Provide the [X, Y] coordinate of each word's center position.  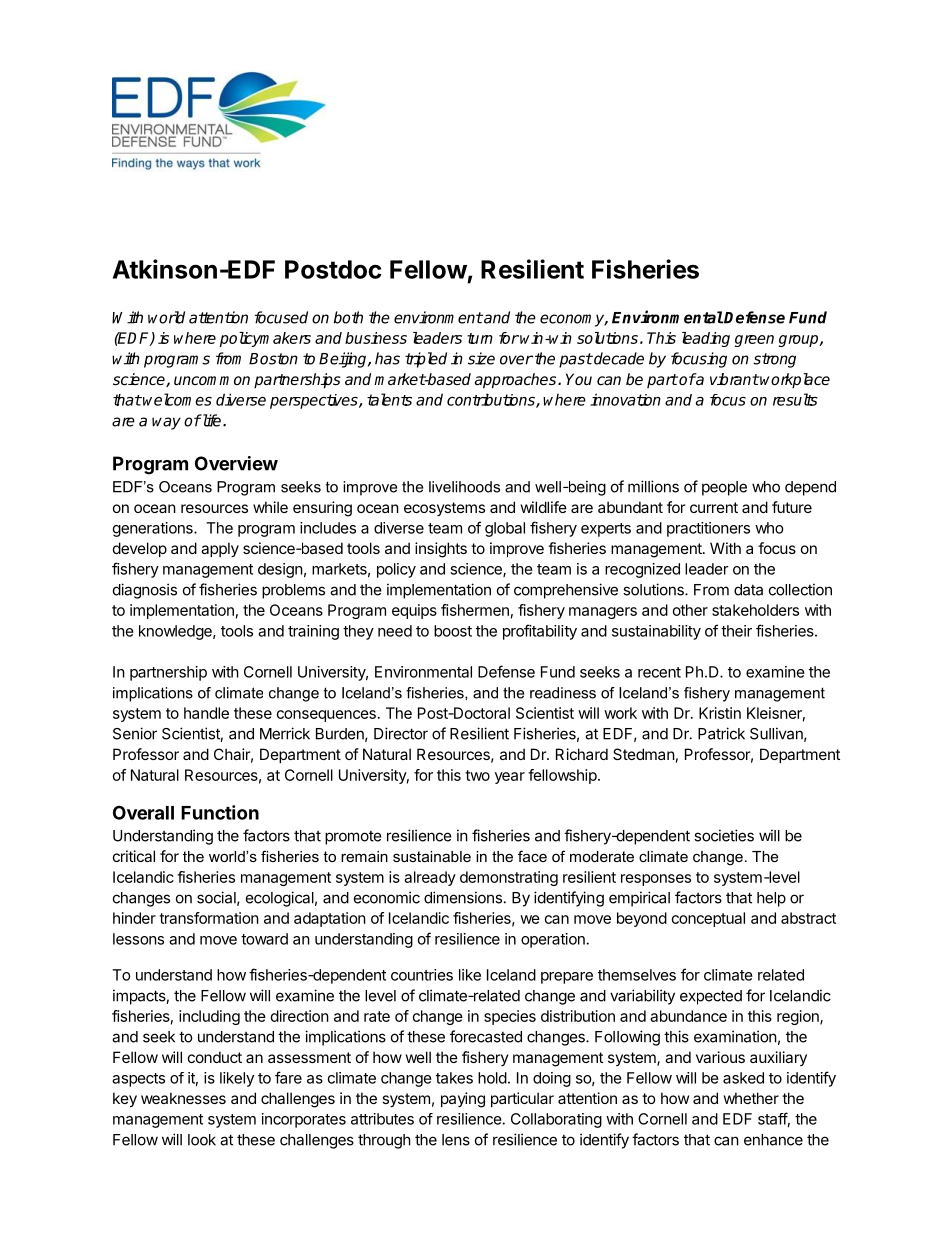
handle [206, 713]
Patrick [721, 733]
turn [480, 338]
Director [401, 733]
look [202, 1140]
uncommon [212, 380]
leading [706, 339]
